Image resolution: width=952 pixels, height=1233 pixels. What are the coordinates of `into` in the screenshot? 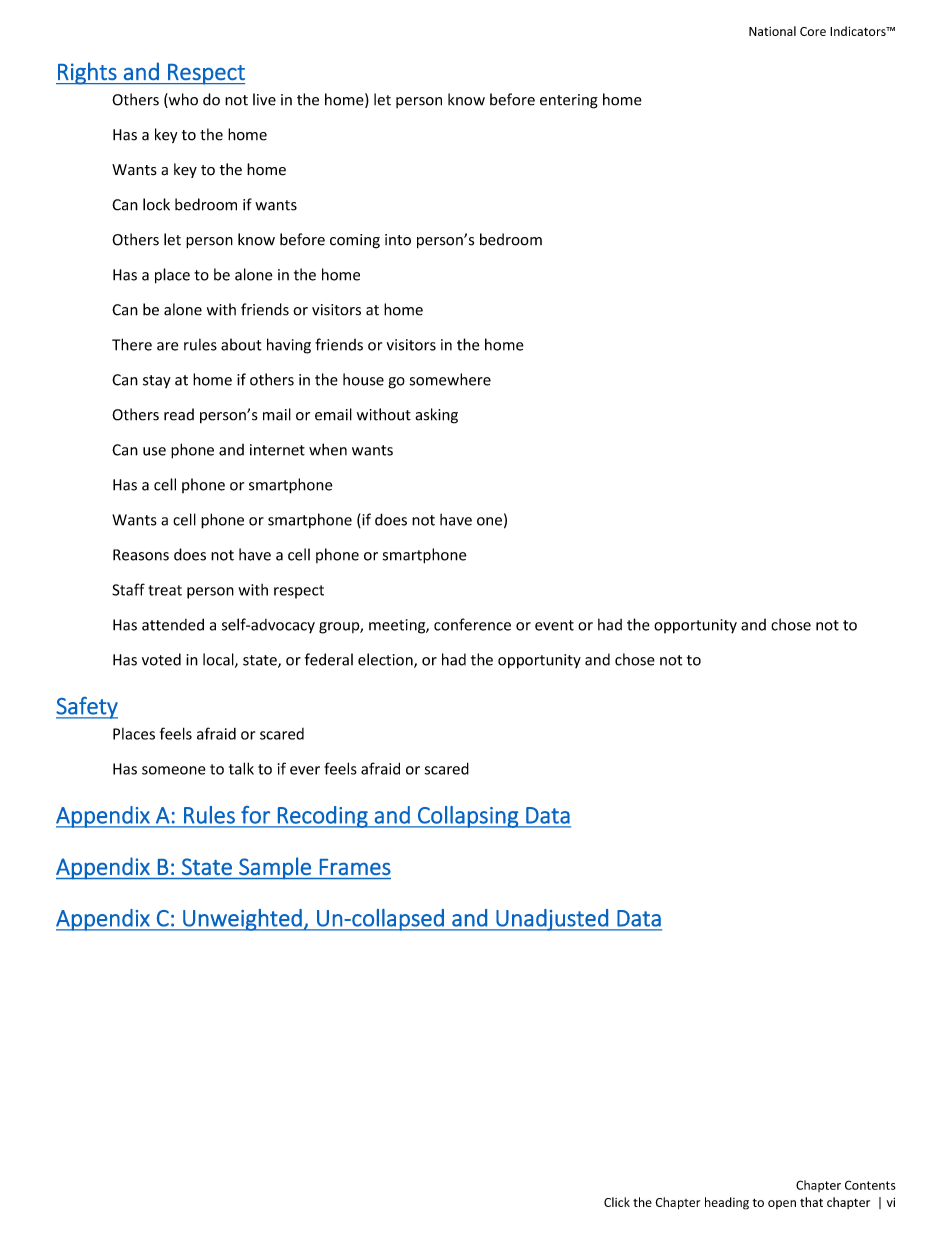 It's located at (398, 240).
